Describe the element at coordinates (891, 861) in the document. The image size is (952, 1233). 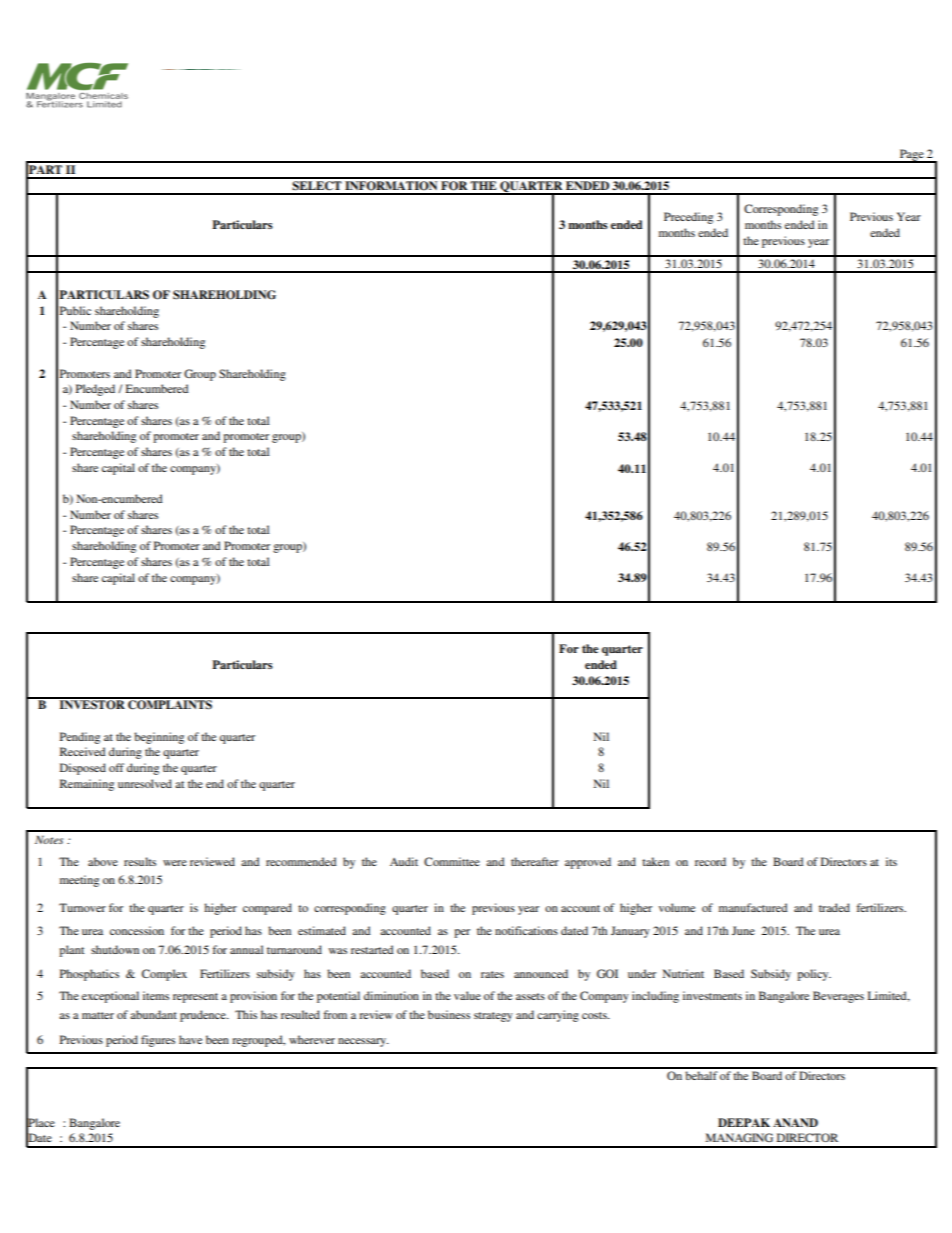
I see `its` at that location.
